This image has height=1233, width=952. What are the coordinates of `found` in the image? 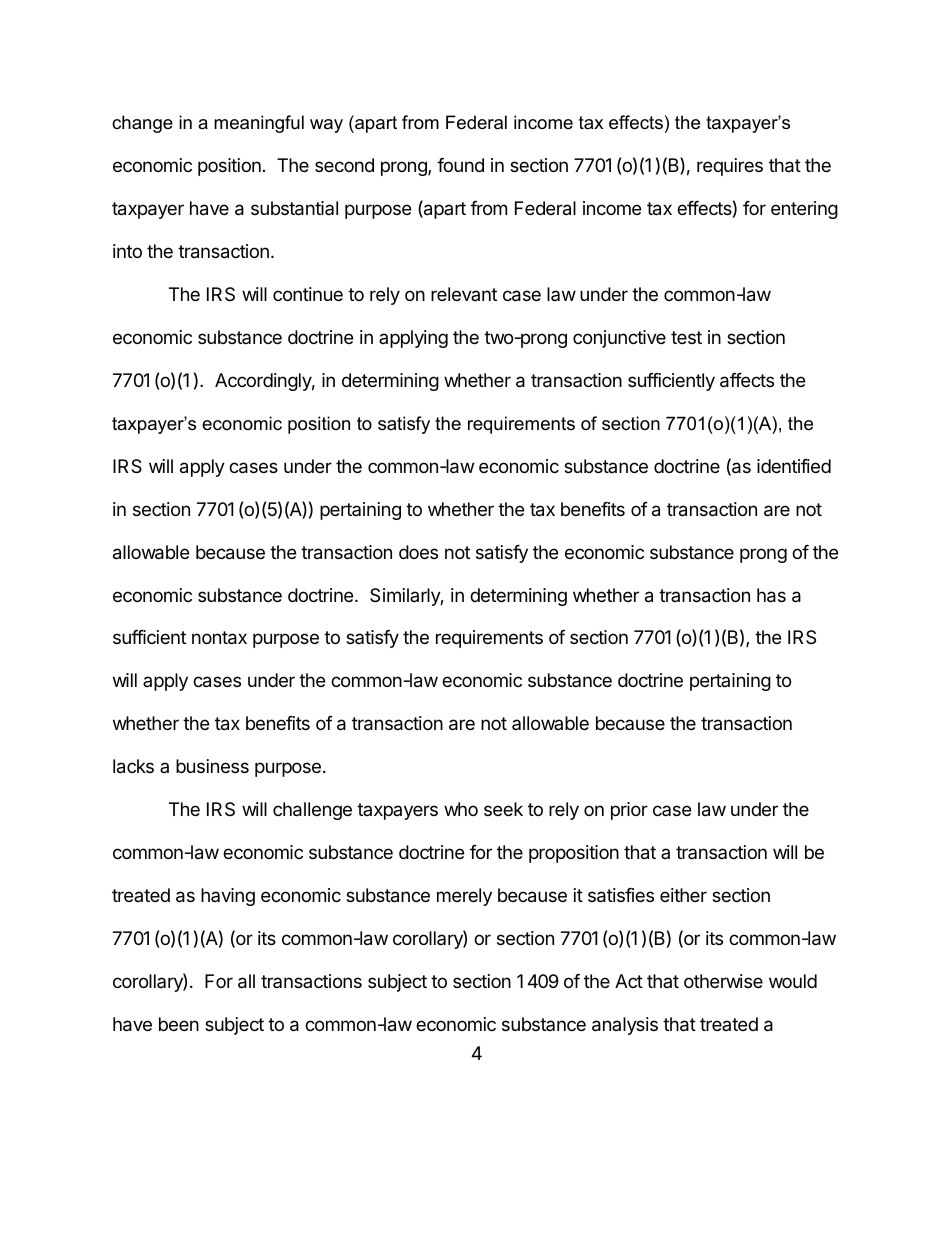 It's located at (460, 165).
